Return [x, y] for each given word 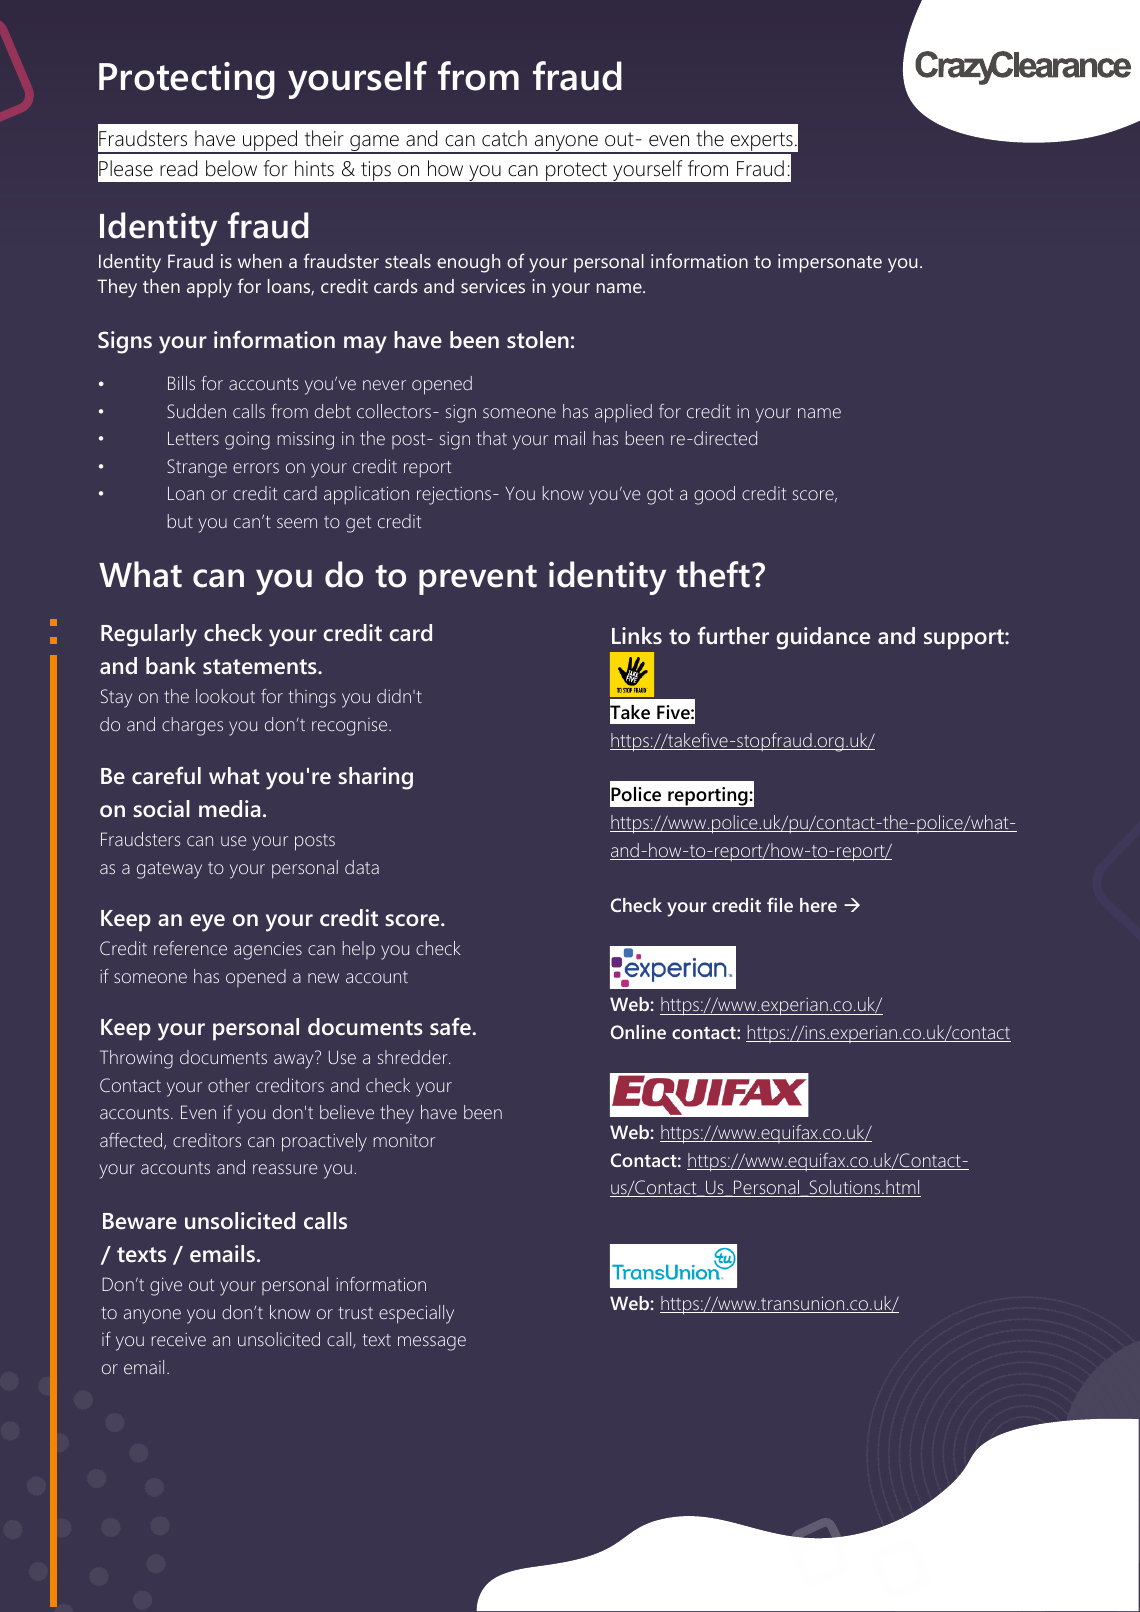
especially [416, 1314]
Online [638, 1032]
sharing [375, 778]
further [733, 635]
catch [504, 138]
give [166, 1287]
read [178, 168]
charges [192, 726]
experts [762, 143]
